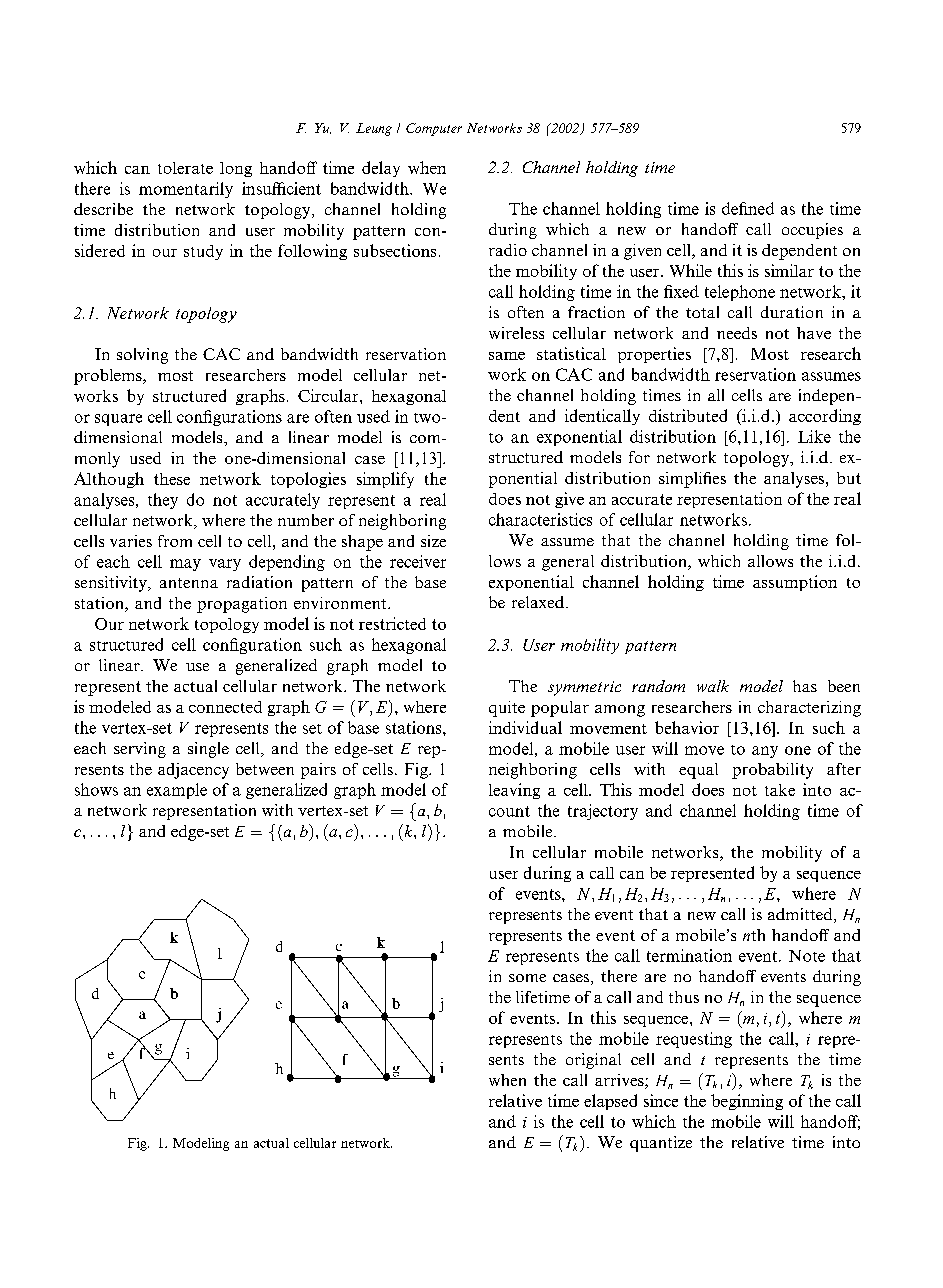 This image has height=1288, width=943. I want to click on occupies, so click(812, 231).
